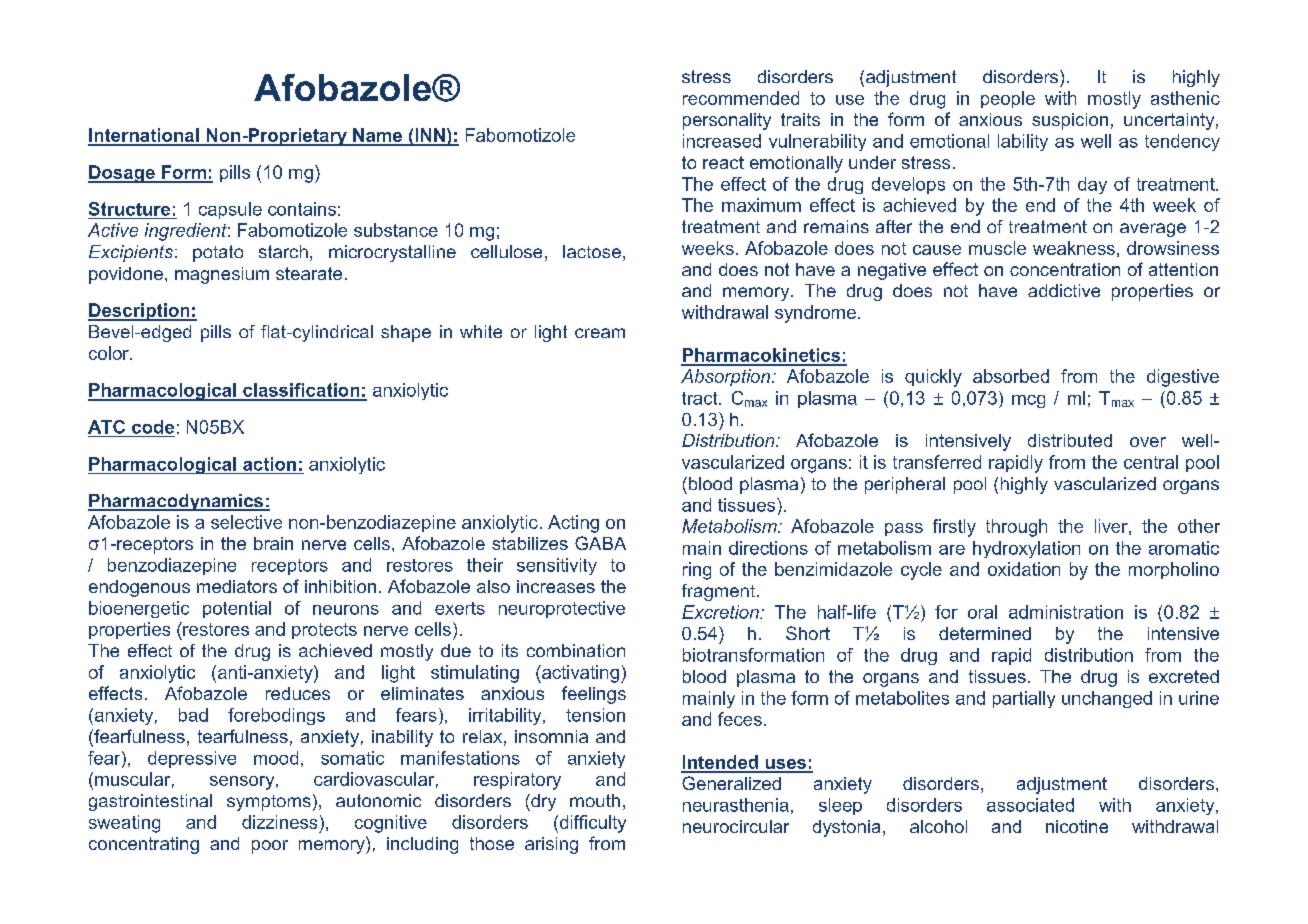  Describe the element at coordinates (720, 592) in the screenshot. I see `fragment` at that location.
